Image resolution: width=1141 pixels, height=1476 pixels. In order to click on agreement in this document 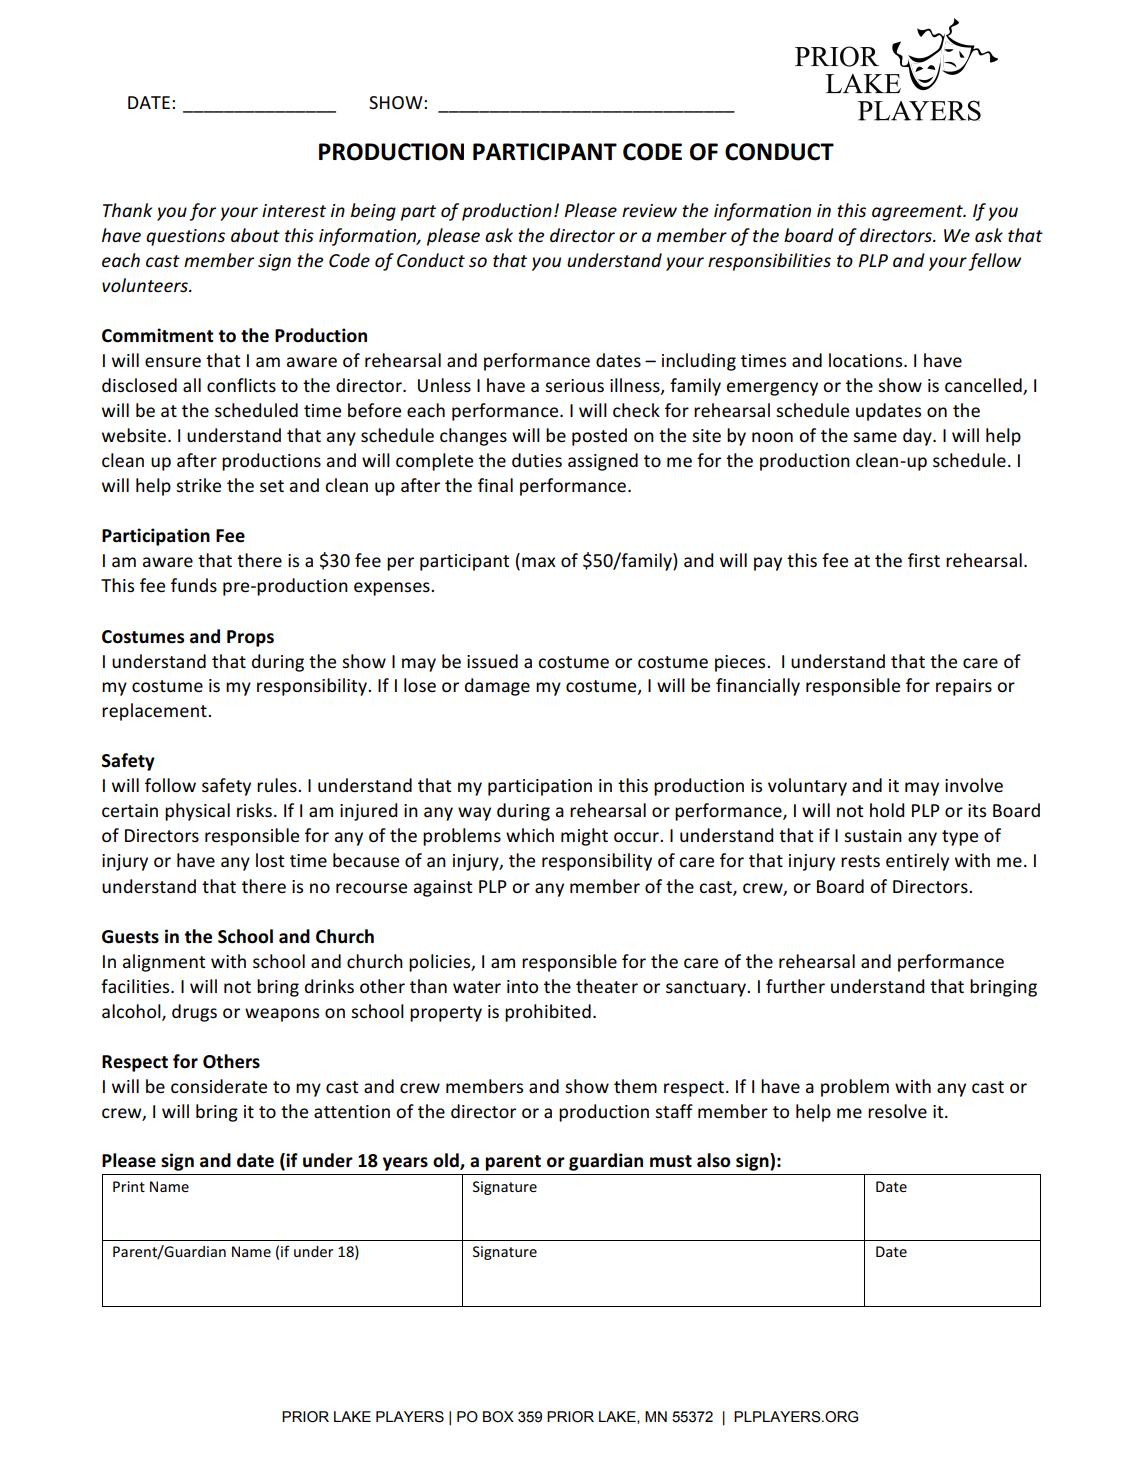, I will do `click(918, 213)`.
